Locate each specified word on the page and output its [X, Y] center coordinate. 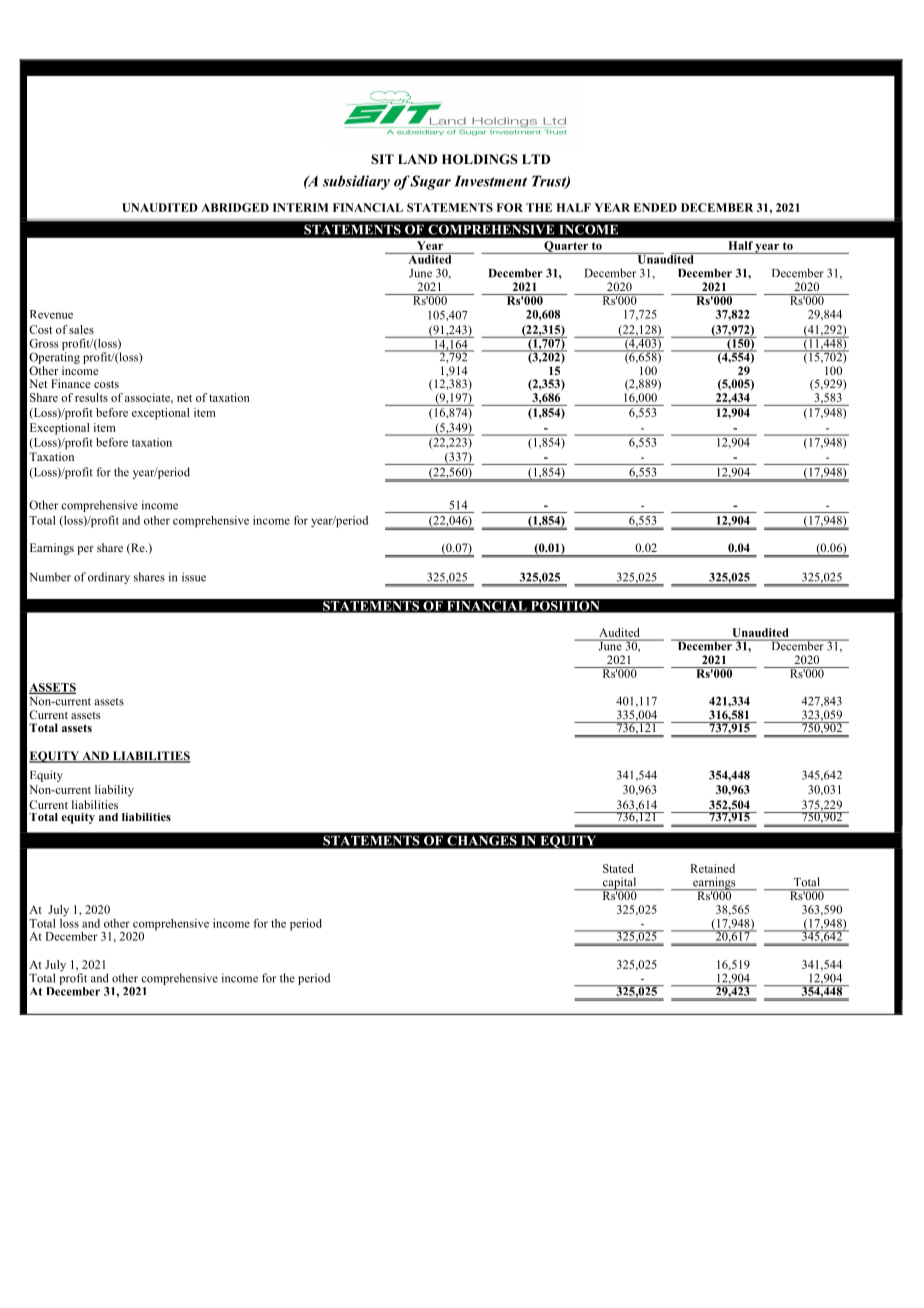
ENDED [655, 207]
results [91, 397]
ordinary [109, 578]
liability [114, 791]
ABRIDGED [235, 207]
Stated [618, 868]
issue [194, 577]
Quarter [566, 247]
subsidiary [356, 182]
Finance [70, 383]
